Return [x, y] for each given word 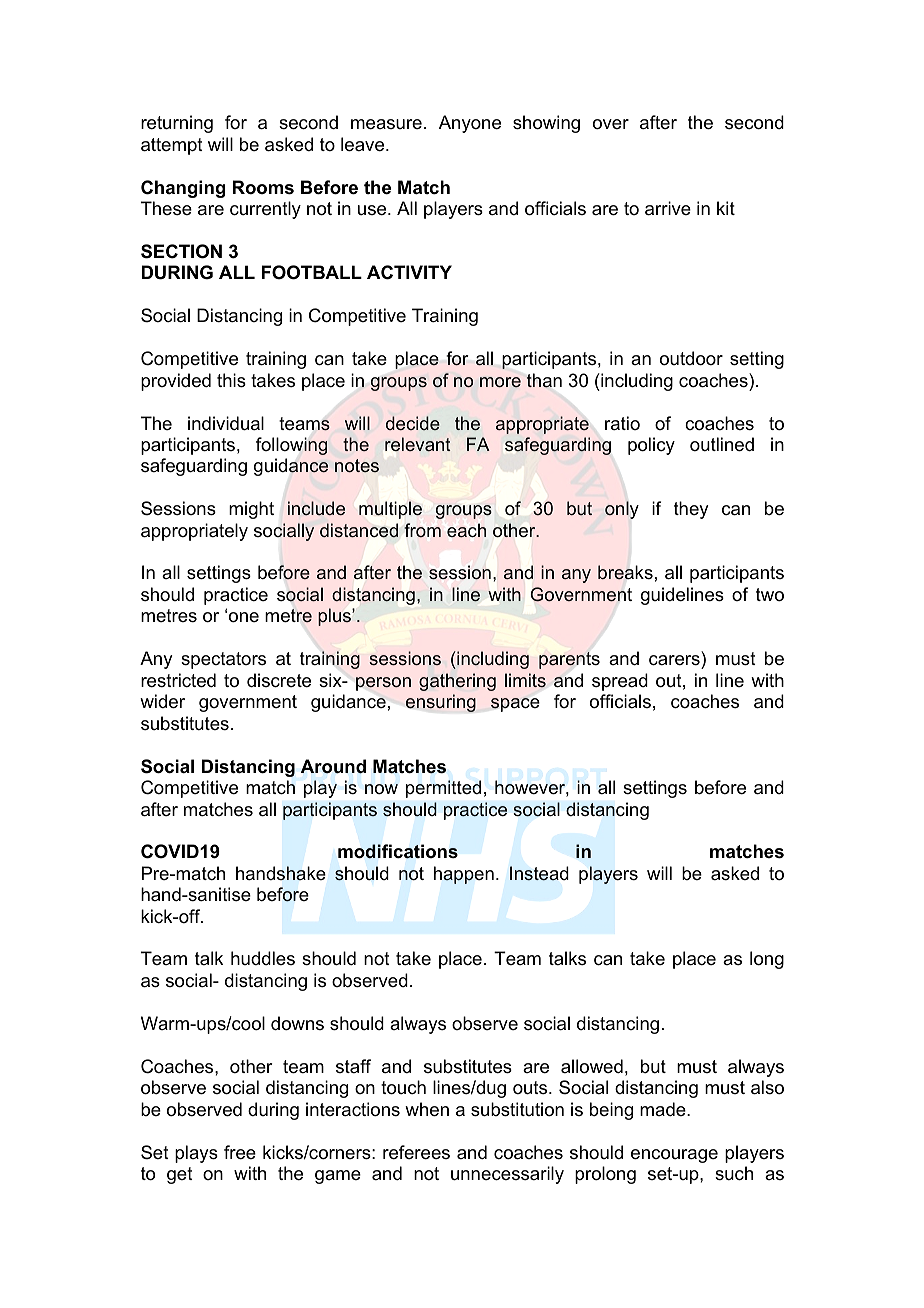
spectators [223, 660]
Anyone [470, 124]
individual [226, 423]
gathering [457, 682]
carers [674, 660]
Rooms [263, 187]
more [500, 382]
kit [726, 208]
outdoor [691, 358]
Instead [539, 873]
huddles [263, 958]
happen [464, 875]
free [240, 1152]
